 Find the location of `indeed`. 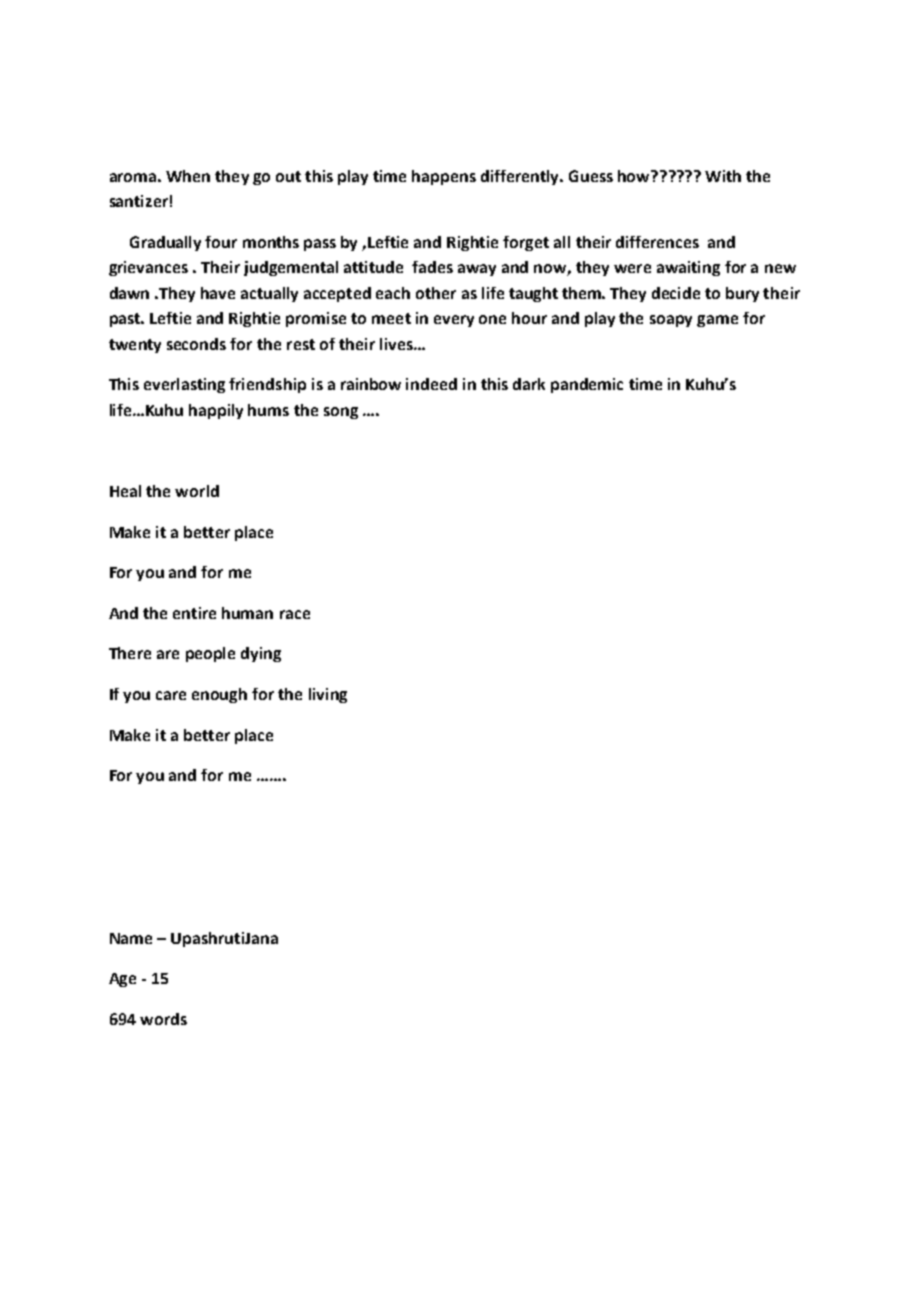

indeed is located at coordinates (431, 384).
